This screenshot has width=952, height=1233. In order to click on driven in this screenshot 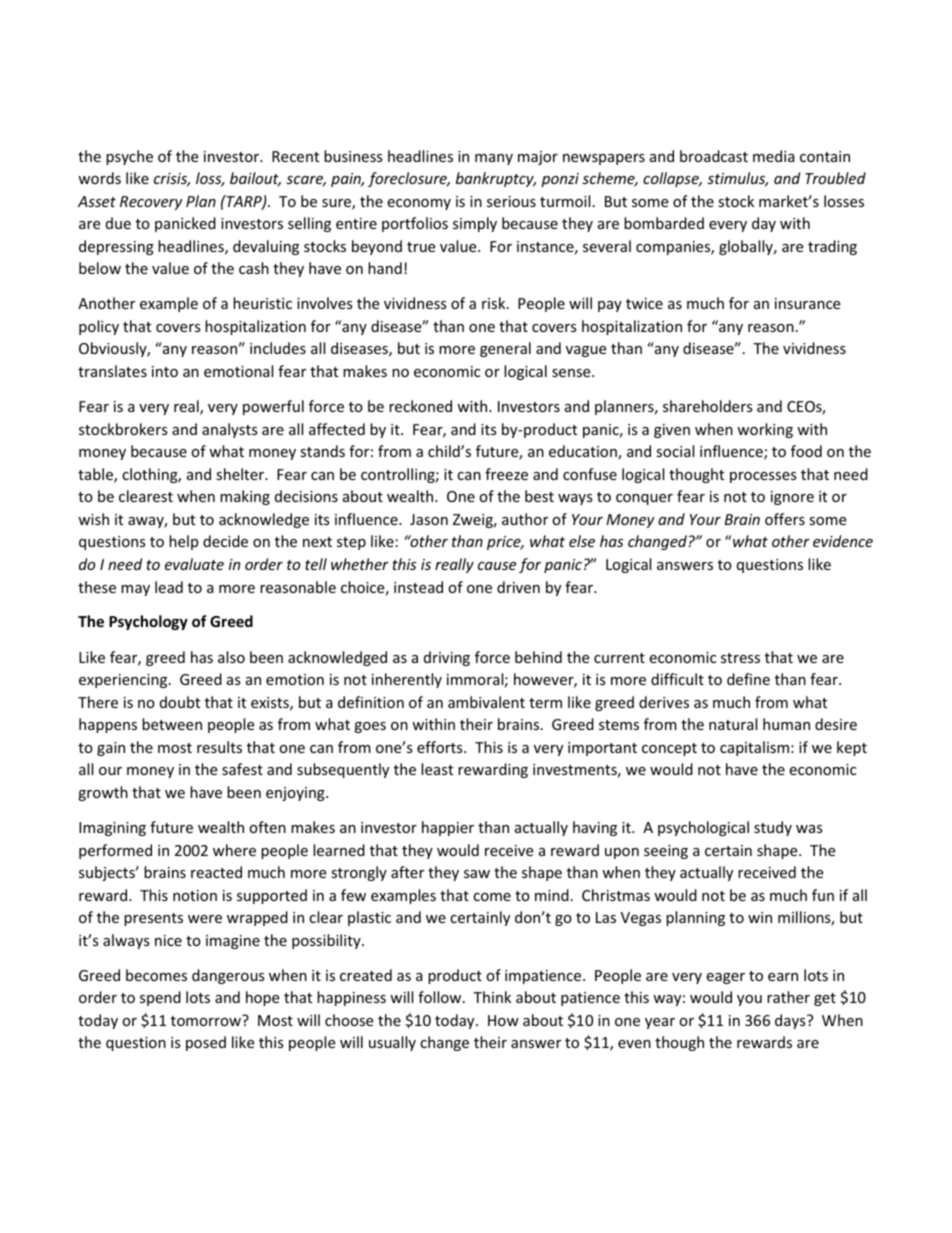, I will do `click(518, 587)`.
